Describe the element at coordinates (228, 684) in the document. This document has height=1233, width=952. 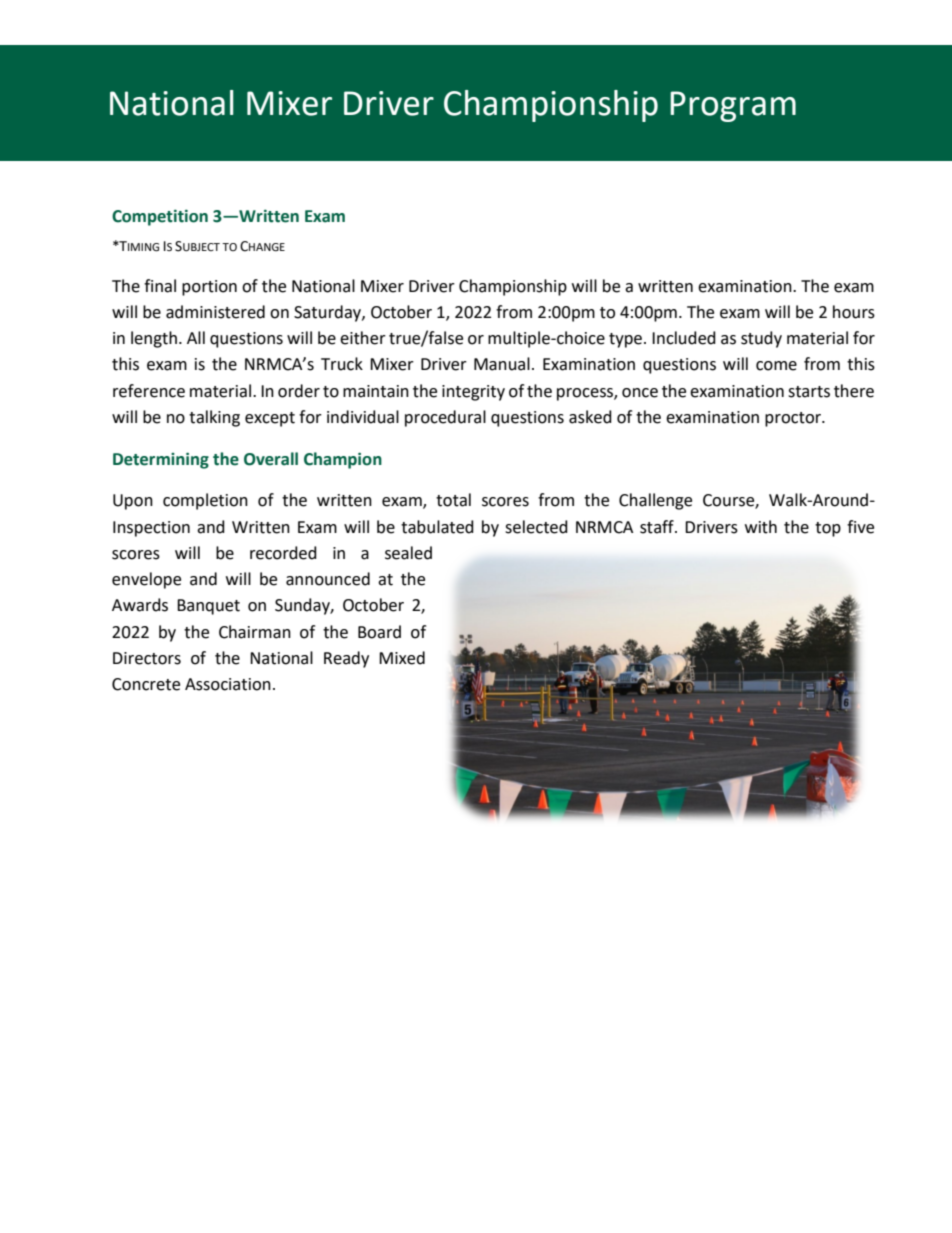
I see `Association` at that location.
